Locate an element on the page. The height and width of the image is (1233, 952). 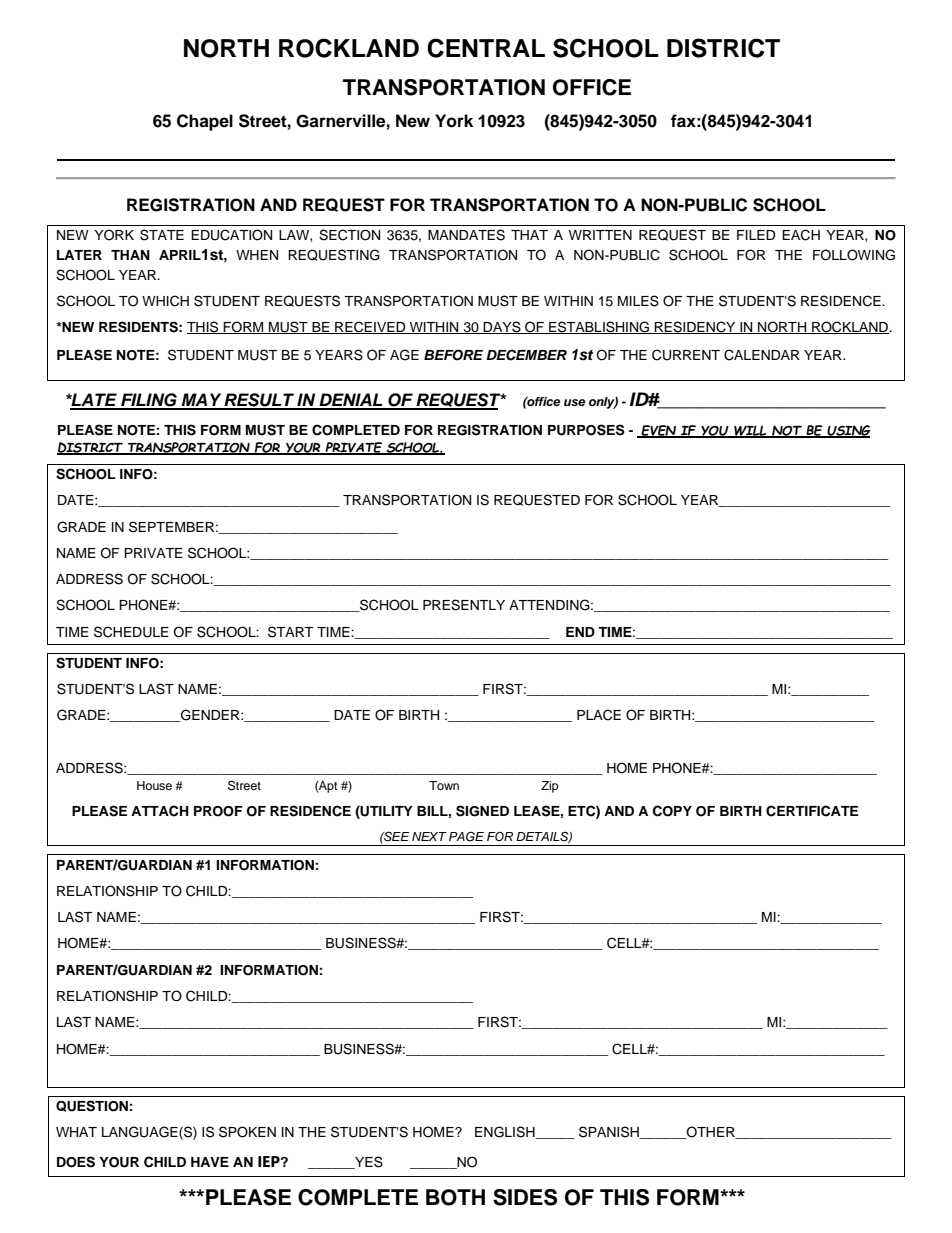
FILED is located at coordinates (756, 235).
